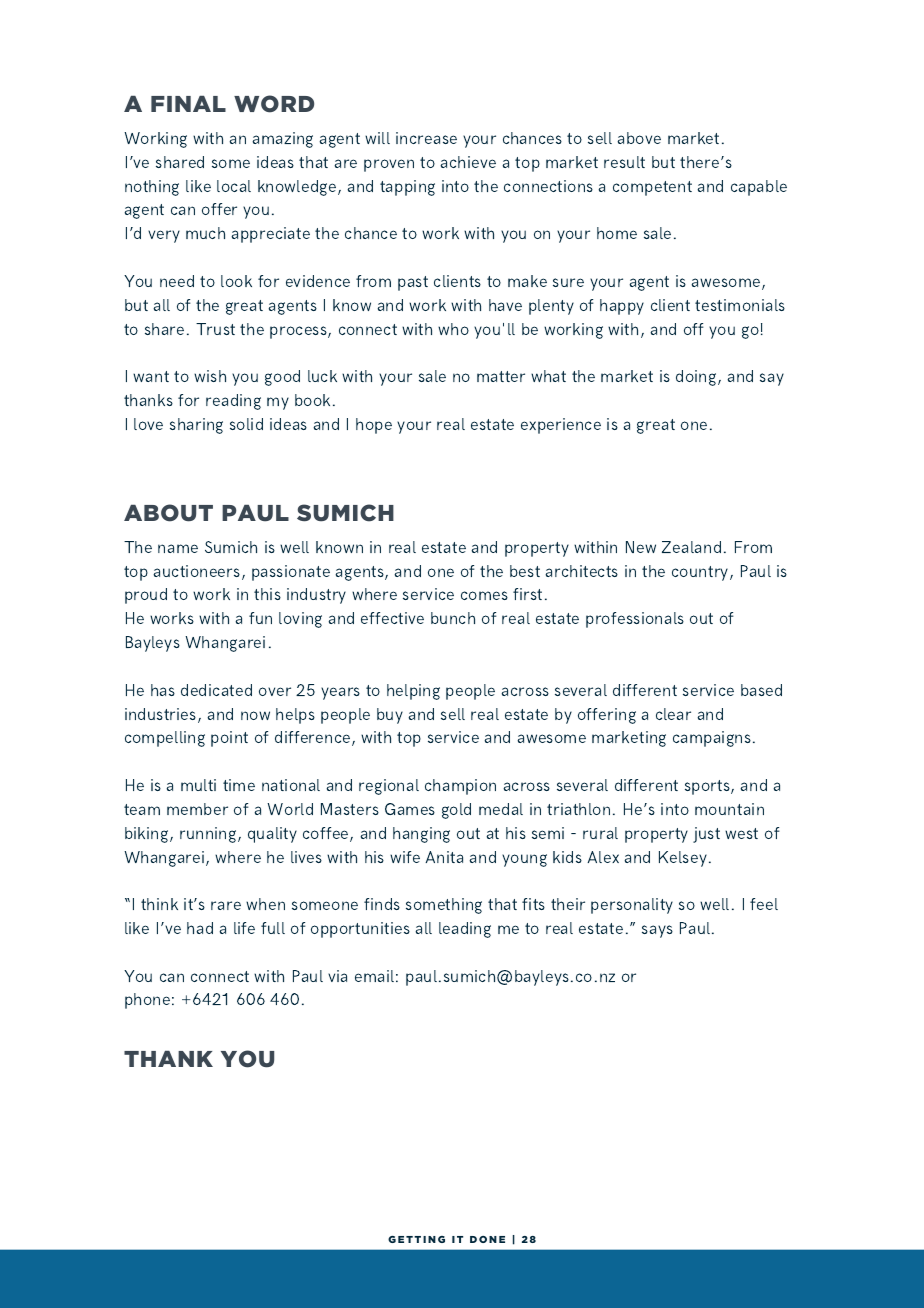 This document has width=924, height=1308. I want to click on above, so click(639, 138).
